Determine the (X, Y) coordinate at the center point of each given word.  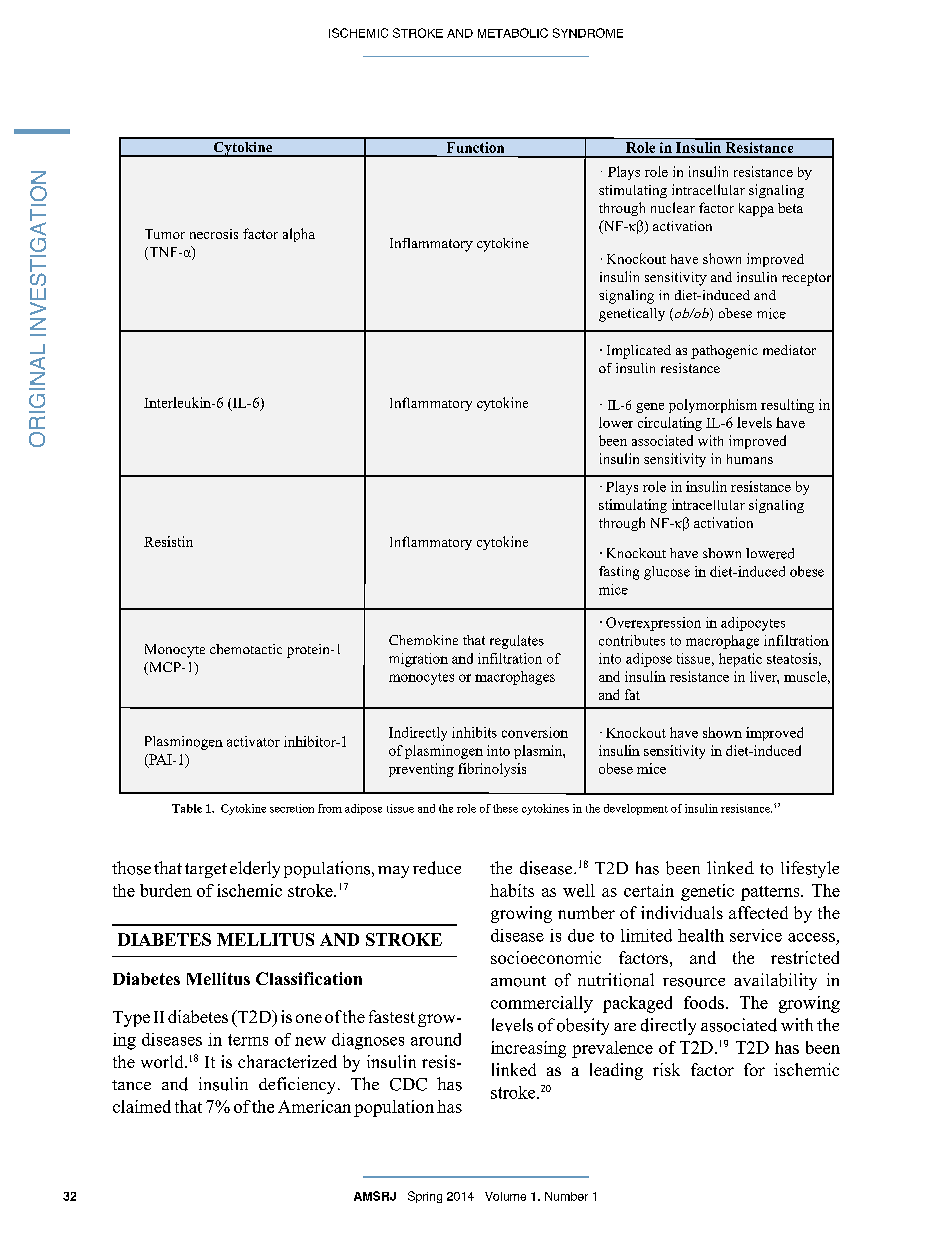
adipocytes (753, 624)
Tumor (165, 234)
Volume (505, 1196)
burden (166, 890)
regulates (517, 642)
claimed (142, 1106)
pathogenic (724, 352)
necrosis (214, 234)
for (754, 1069)
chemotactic (246, 649)
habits (512, 890)
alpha (299, 235)
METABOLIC (513, 33)
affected (758, 912)
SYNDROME (588, 33)
